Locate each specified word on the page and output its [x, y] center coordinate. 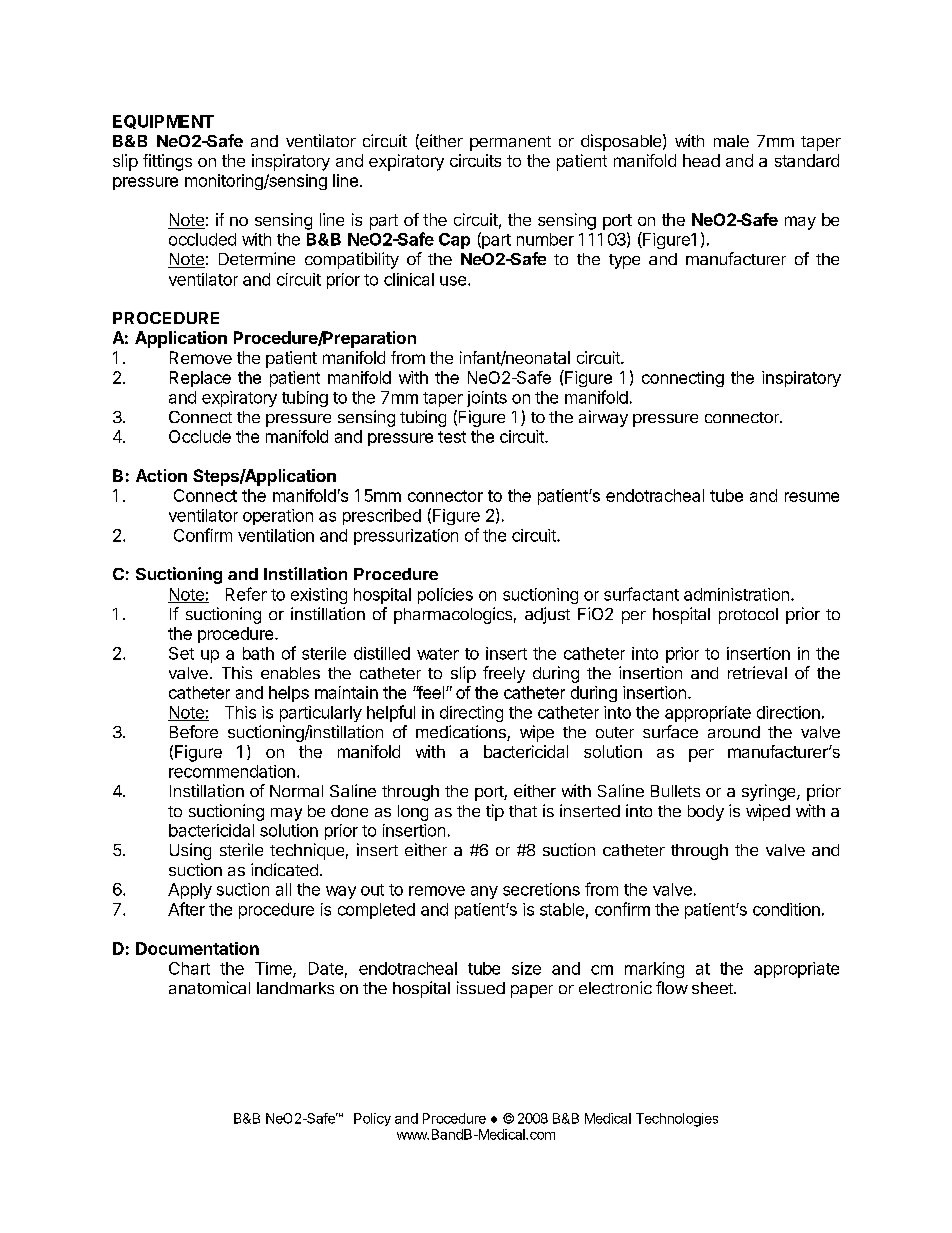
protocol [748, 616]
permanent [510, 143]
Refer [246, 594]
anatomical [209, 987]
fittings [167, 162]
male [731, 141]
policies [445, 596]
